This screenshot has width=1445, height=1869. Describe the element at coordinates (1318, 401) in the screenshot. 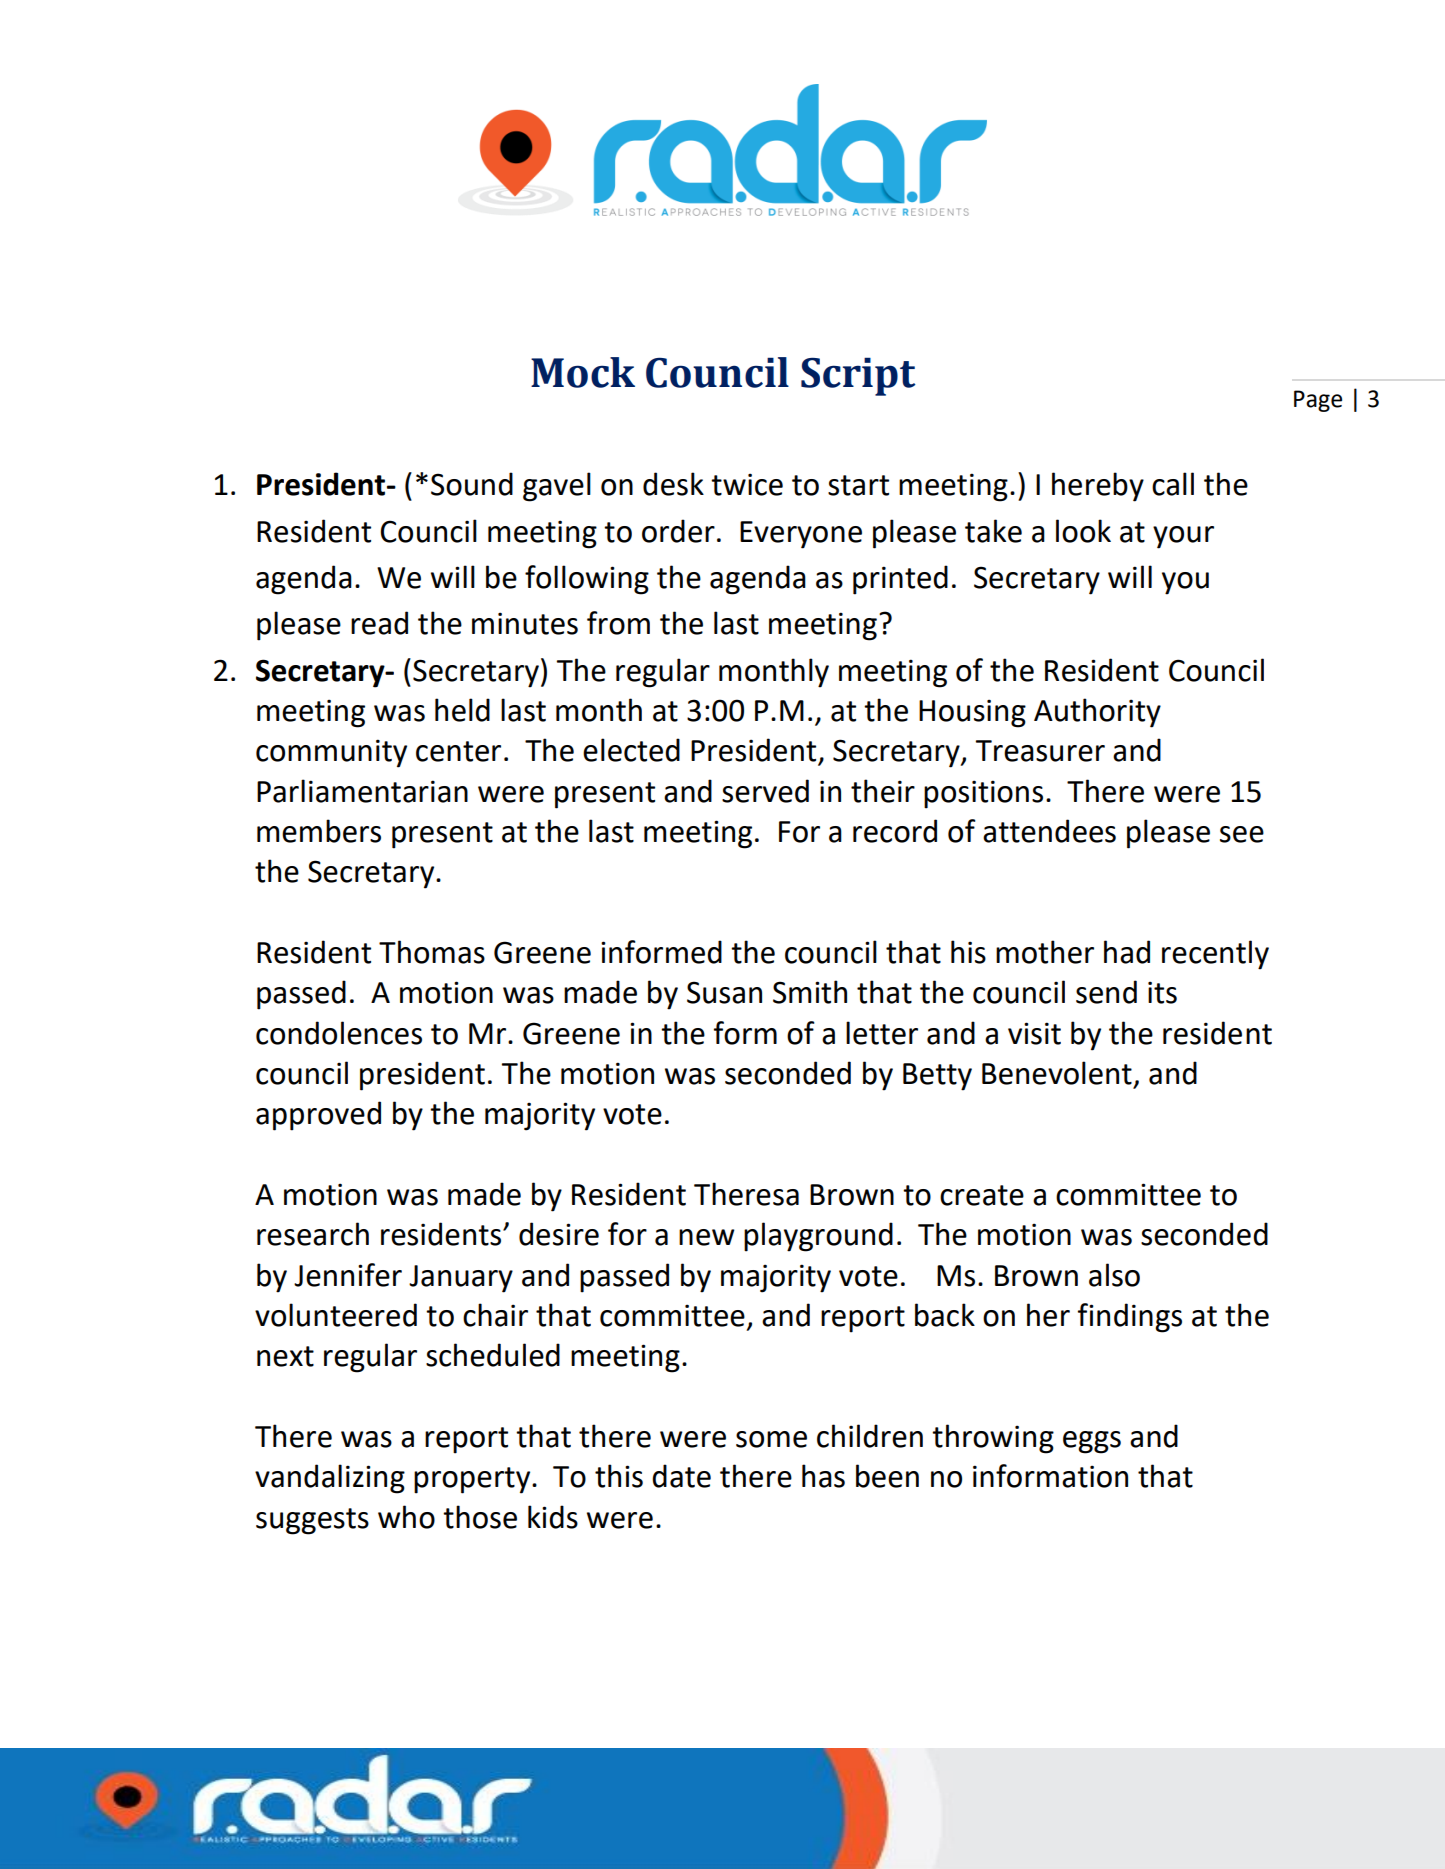

I see `Page` at that location.
